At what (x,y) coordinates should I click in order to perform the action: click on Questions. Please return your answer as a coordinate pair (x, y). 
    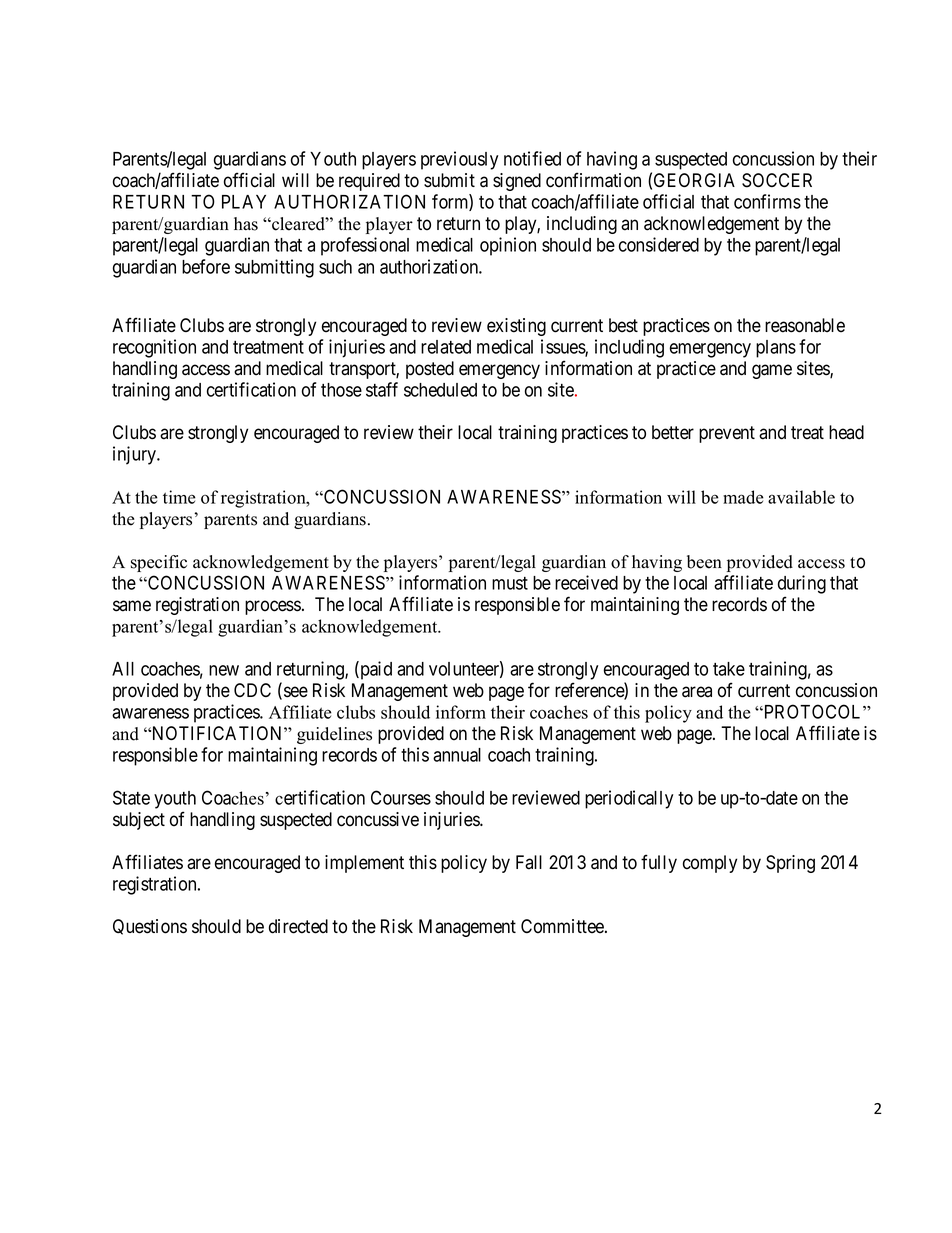
    Looking at the image, I should click on (150, 927).
